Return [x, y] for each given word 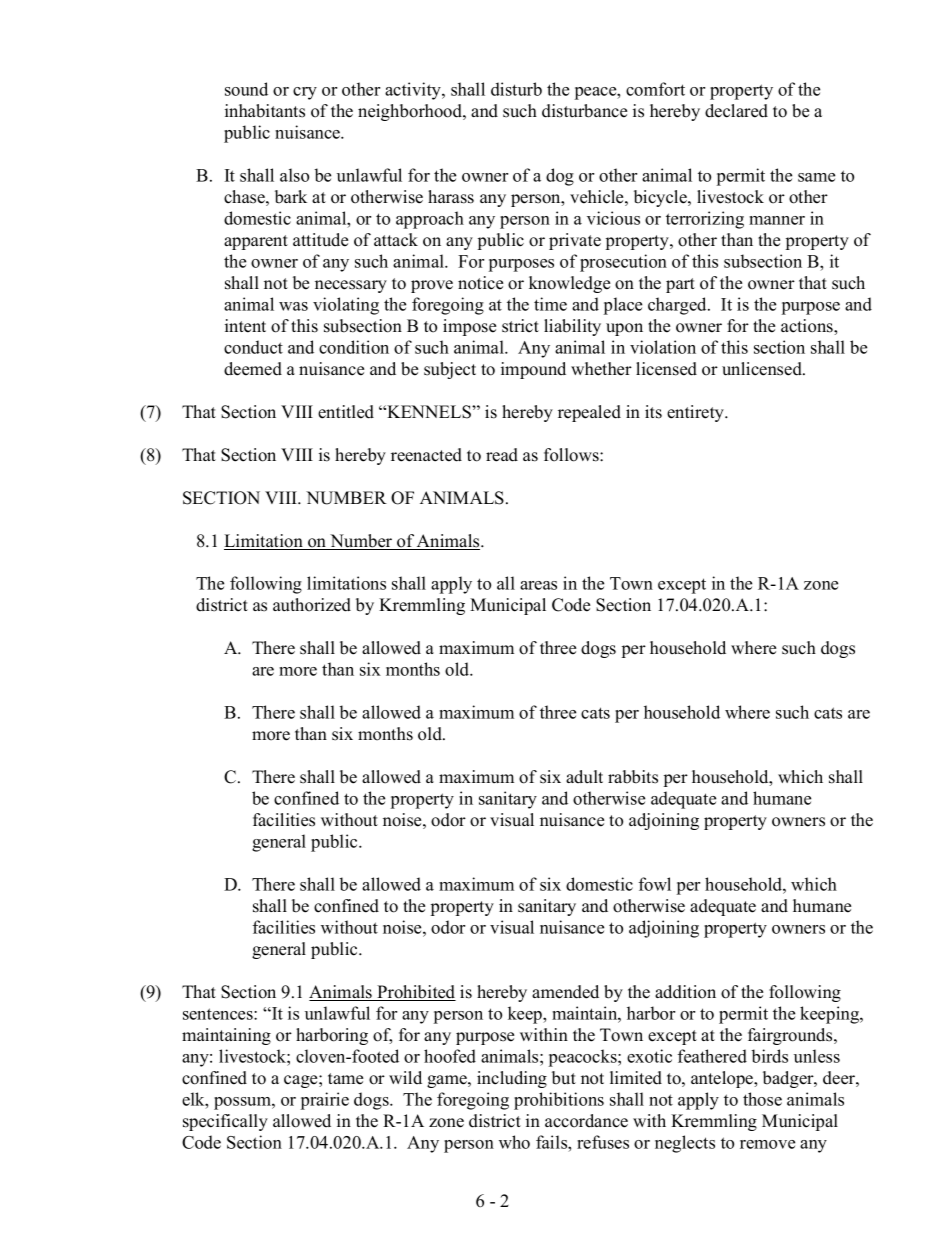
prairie [325, 1101]
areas [538, 585]
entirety [696, 413]
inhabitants [265, 111]
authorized [312, 605]
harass [451, 197]
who [514, 1142]
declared [736, 111]
